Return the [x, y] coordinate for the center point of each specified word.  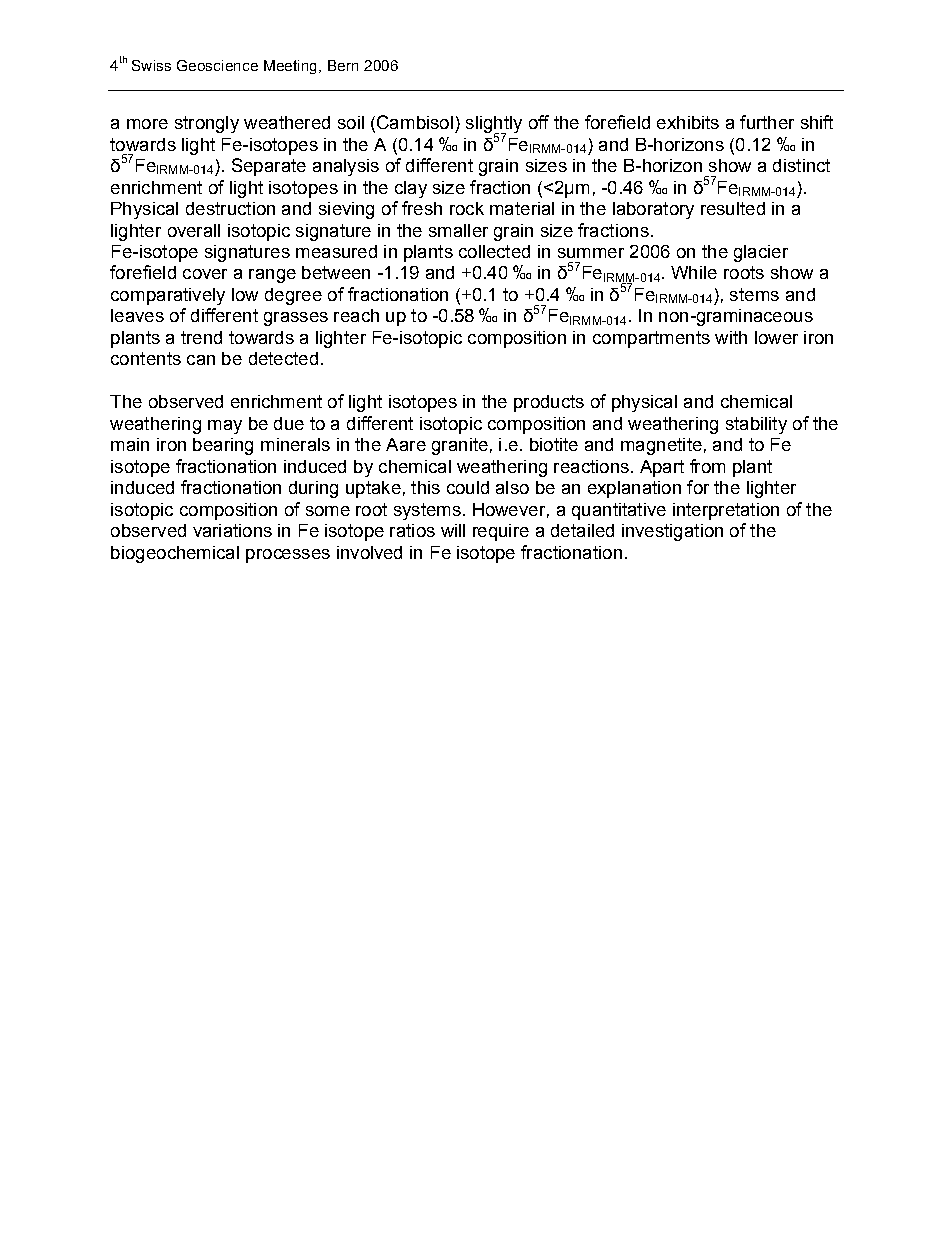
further [767, 122]
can [201, 360]
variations [232, 530]
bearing [223, 446]
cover [205, 274]
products [549, 403]
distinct [801, 165]
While [694, 272]
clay [411, 189]
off [539, 122]
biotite [554, 444]
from [707, 466]
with [731, 337]
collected [494, 251]
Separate [269, 167]
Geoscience [217, 65]
